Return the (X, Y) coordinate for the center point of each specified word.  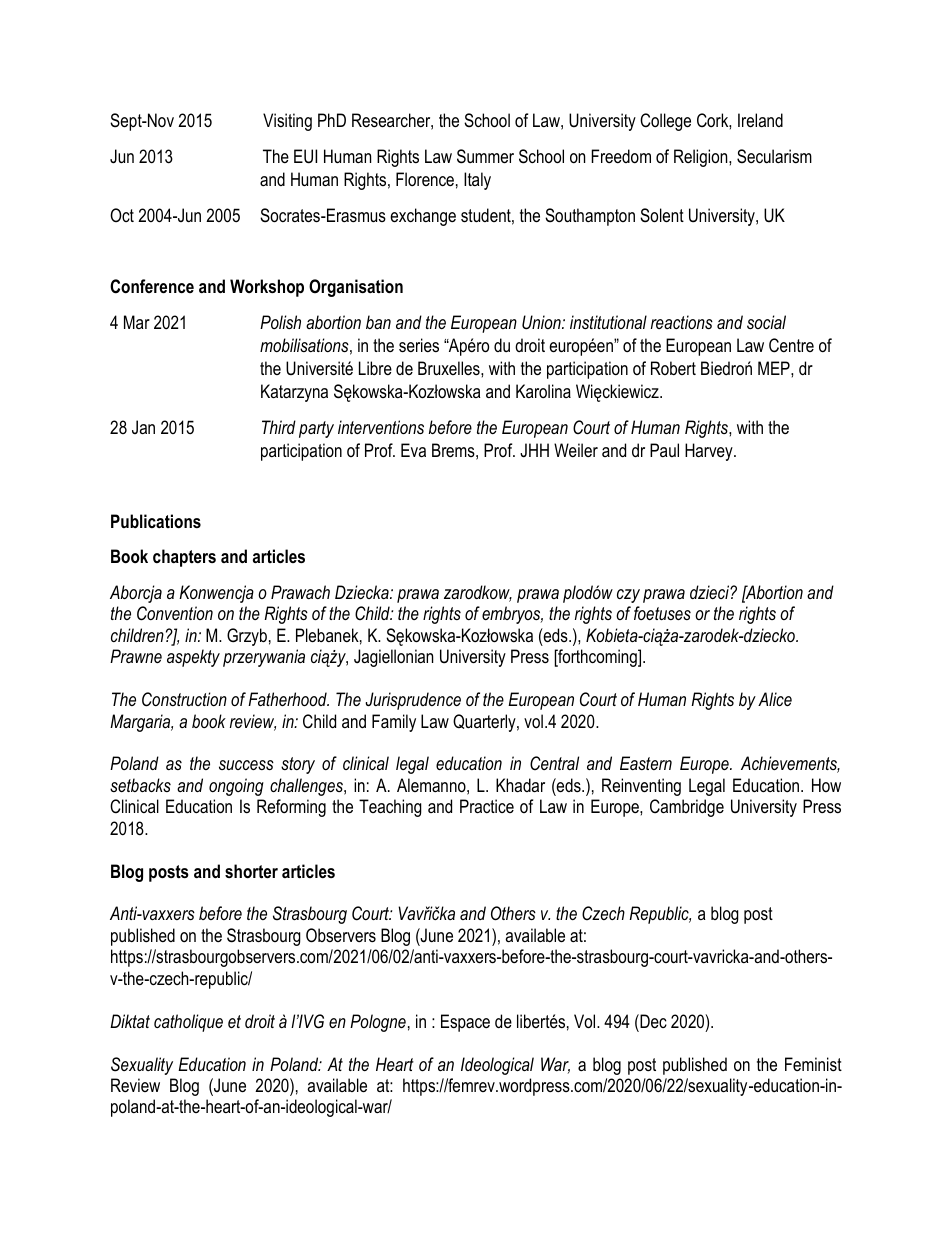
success (246, 765)
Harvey (710, 452)
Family (394, 723)
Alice (775, 699)
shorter (251, 871)
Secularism (774, 156)
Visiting (287, 122)
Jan (143, 427)
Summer (485, 156)
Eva (413, 450)
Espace (465, 1023)
